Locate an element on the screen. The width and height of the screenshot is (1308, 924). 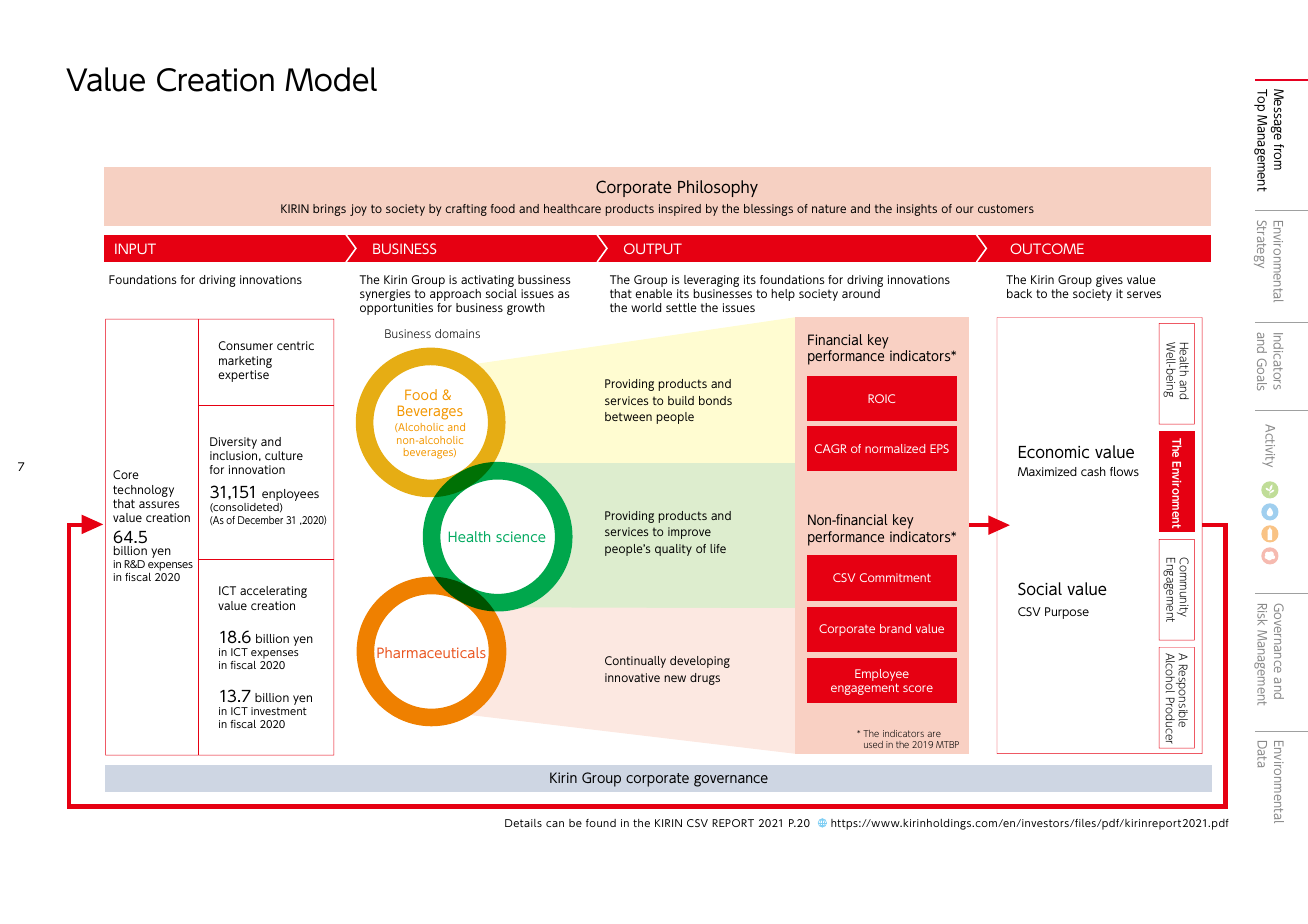
quality is located at coordinates (673, 550).
